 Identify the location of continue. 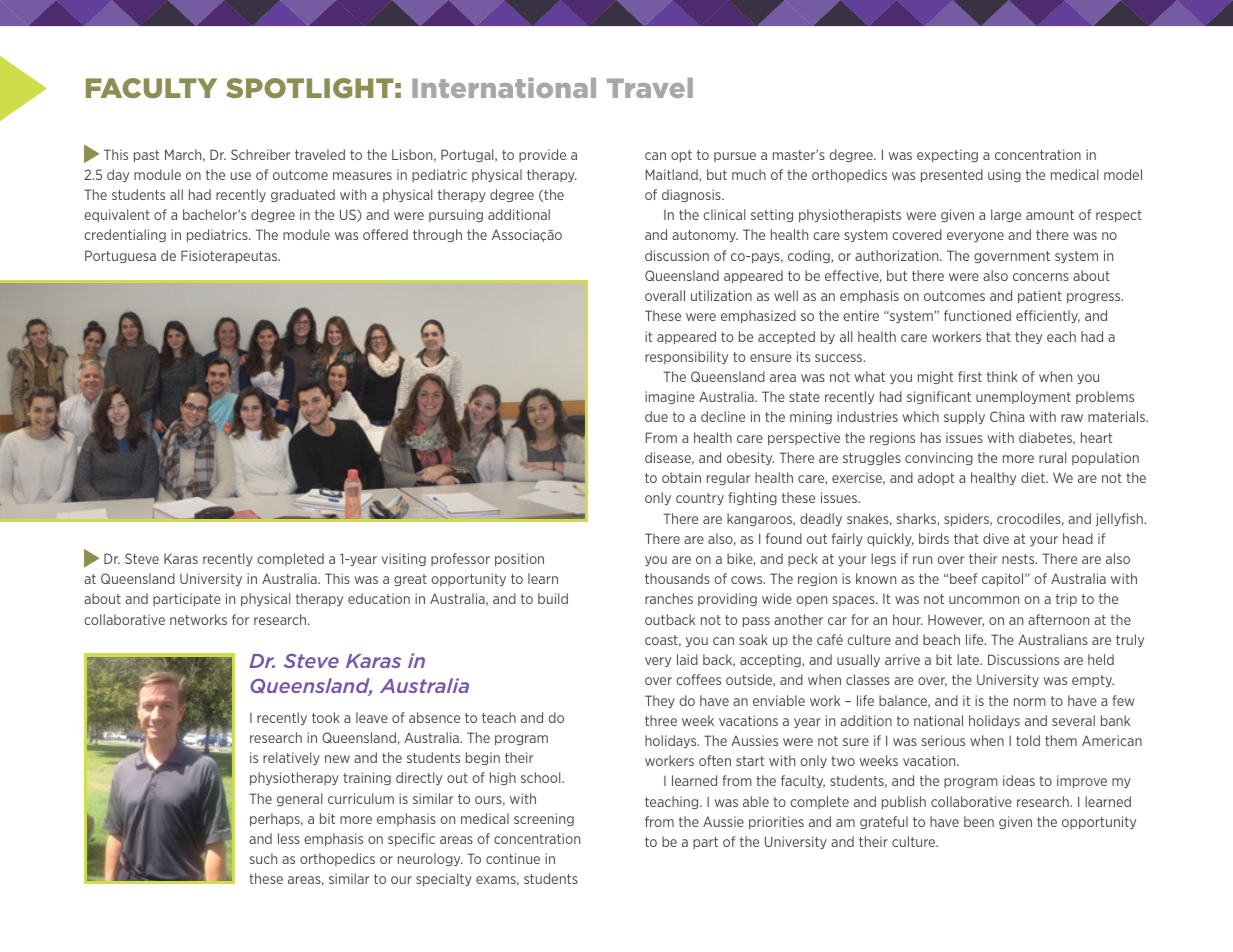
(513, 858).
